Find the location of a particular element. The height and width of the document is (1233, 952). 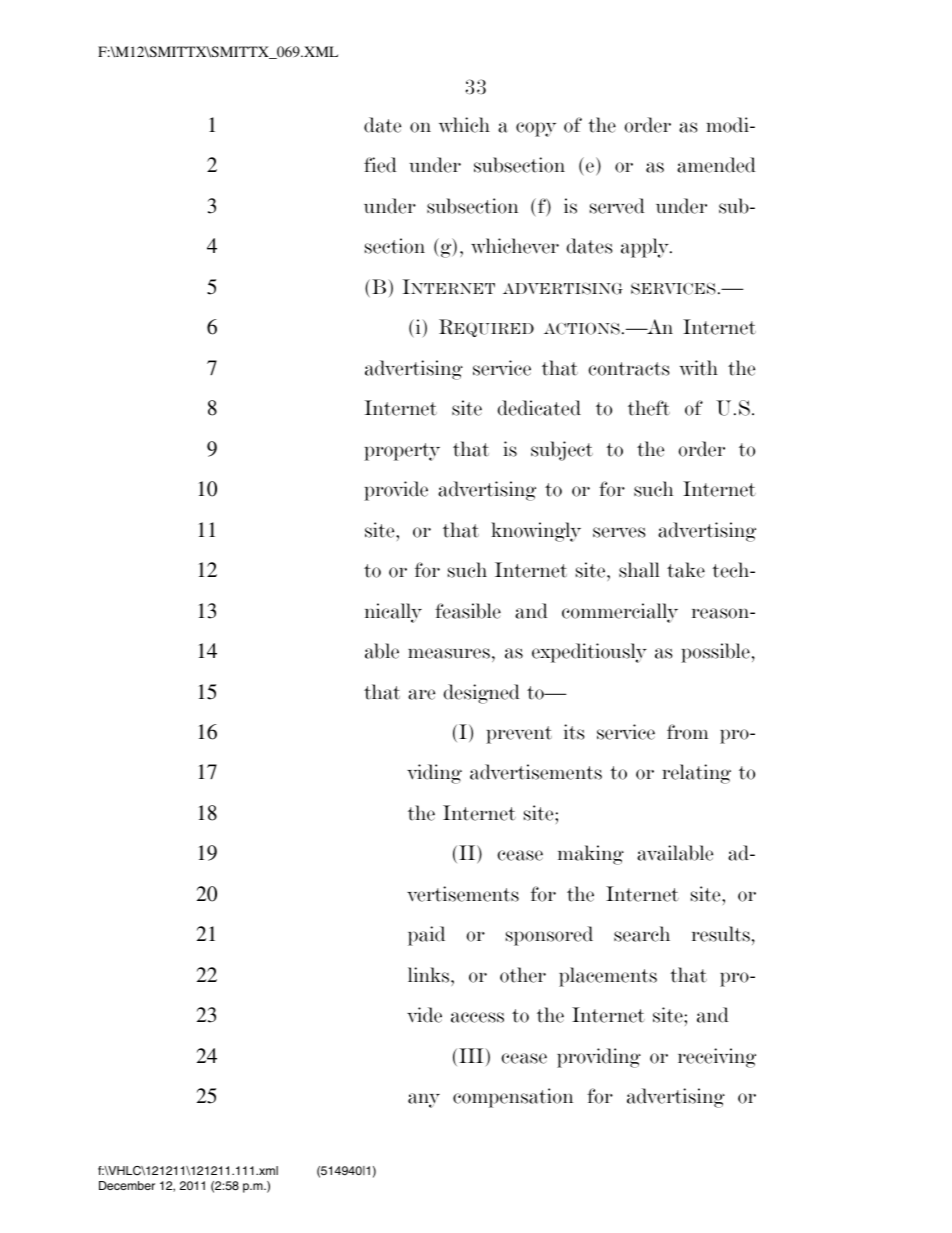

measures is located at coordinates (449, 653).
